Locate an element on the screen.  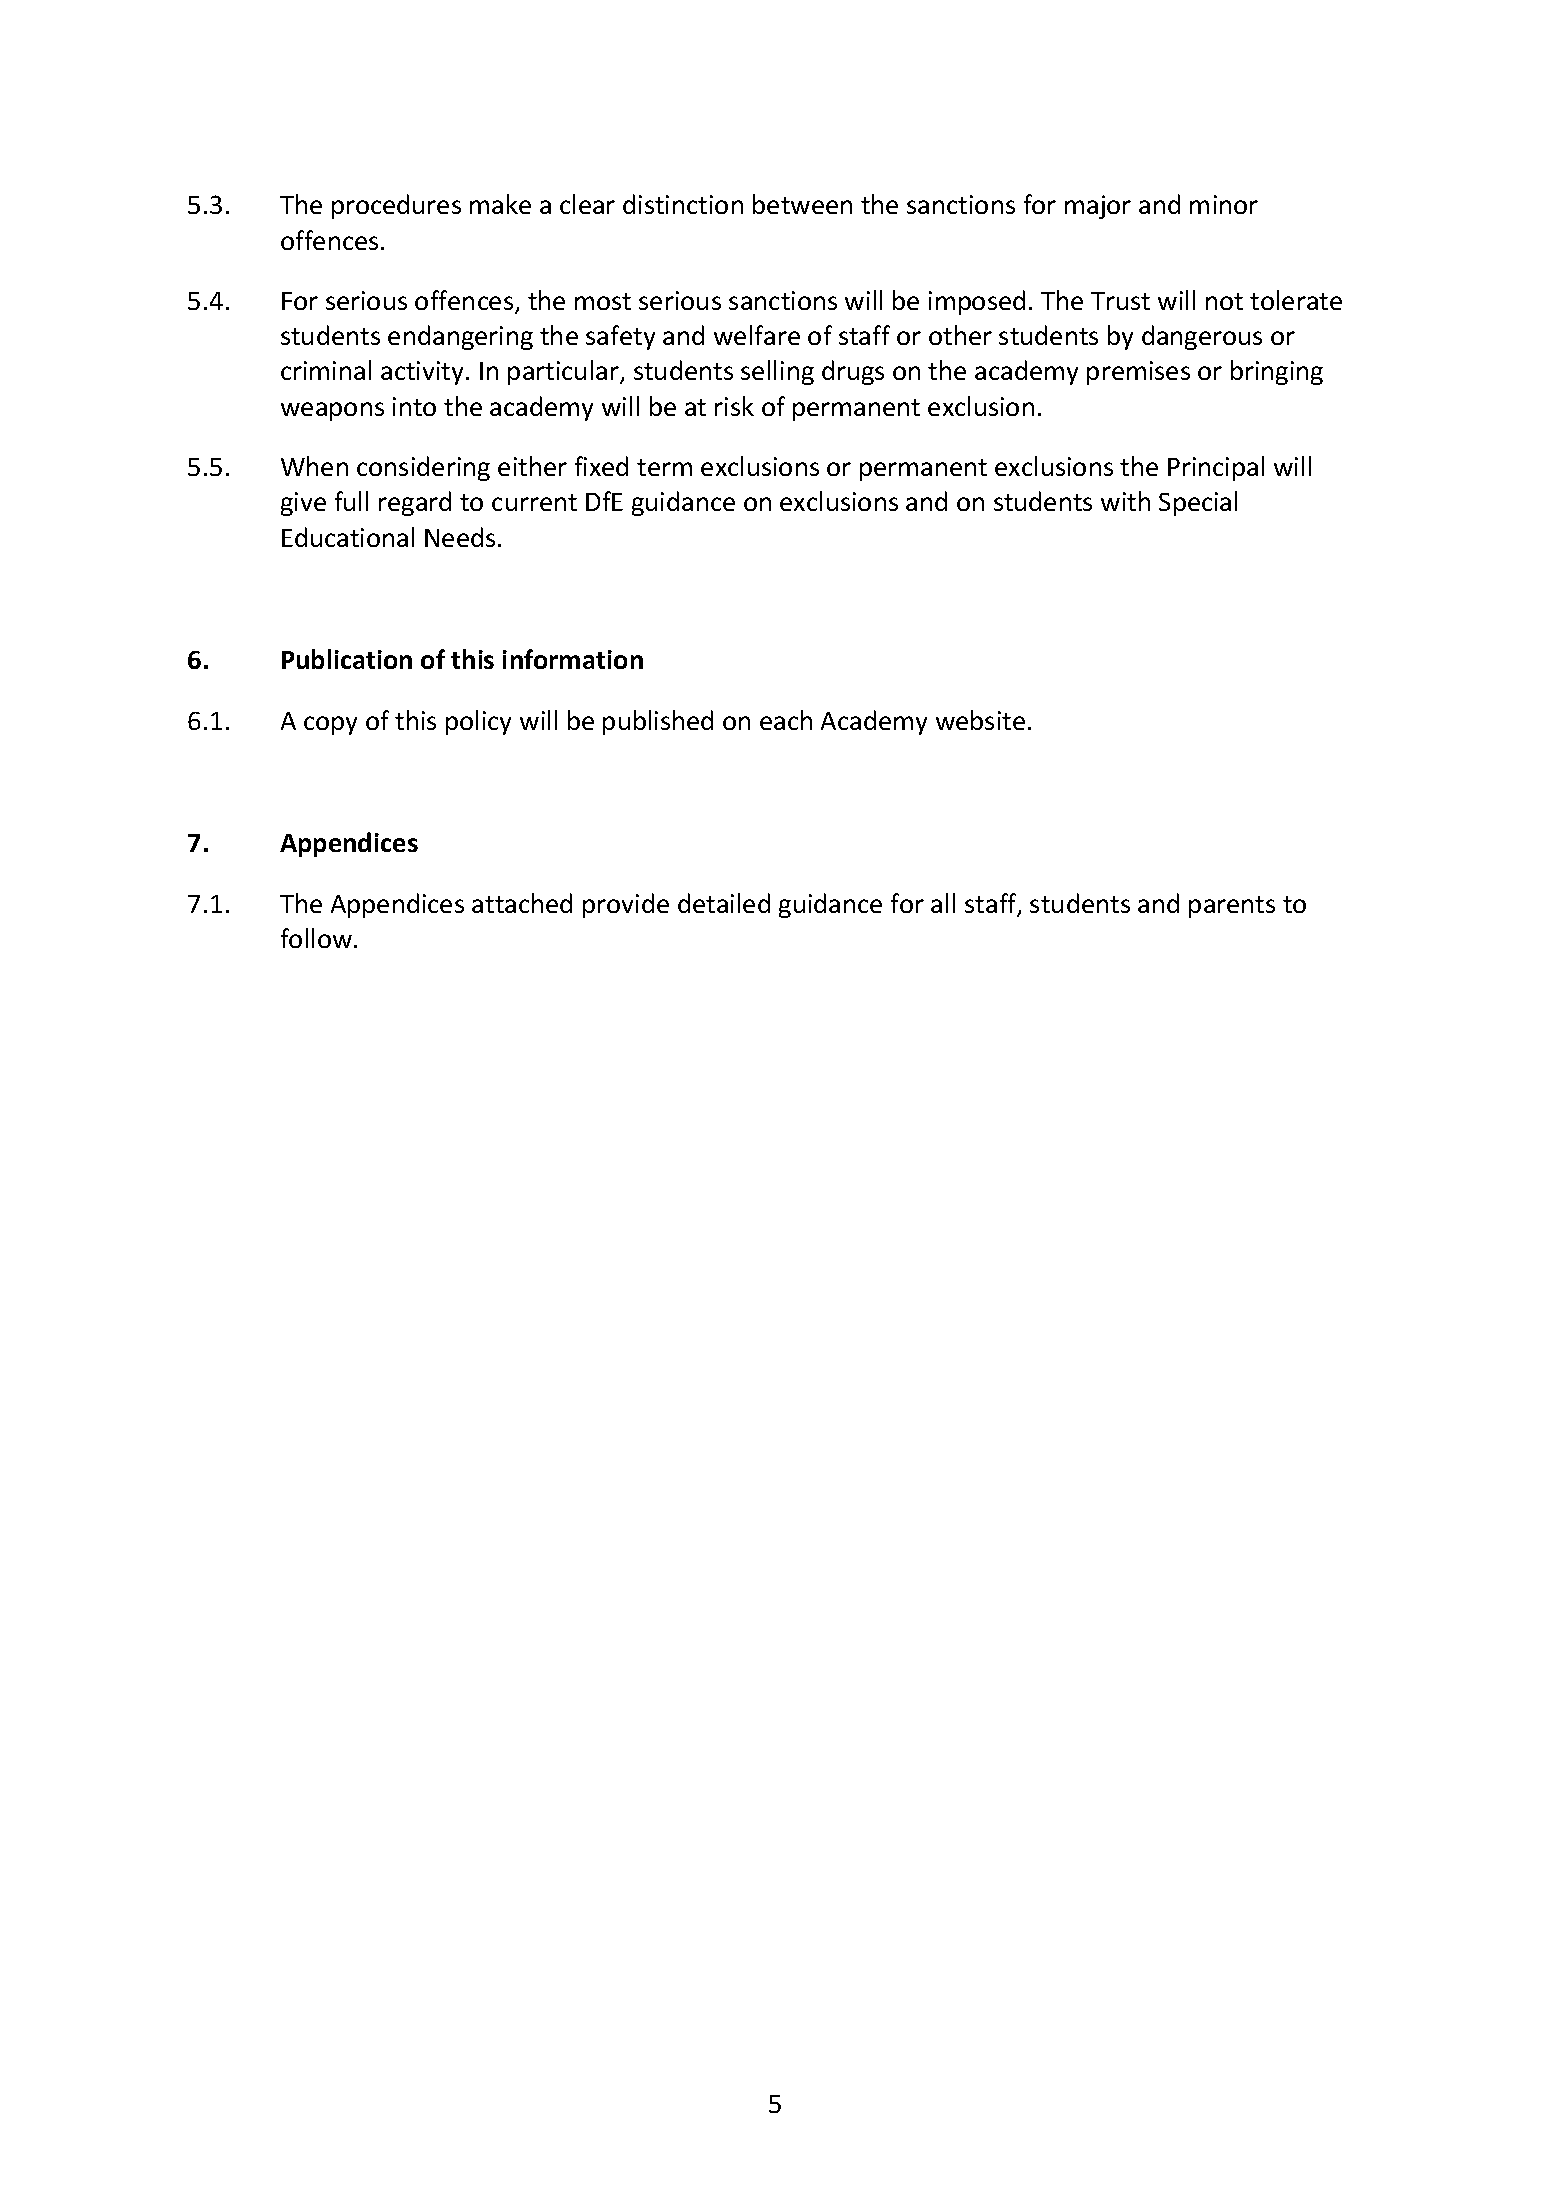
premises is located at coordinates (1138, 373).
